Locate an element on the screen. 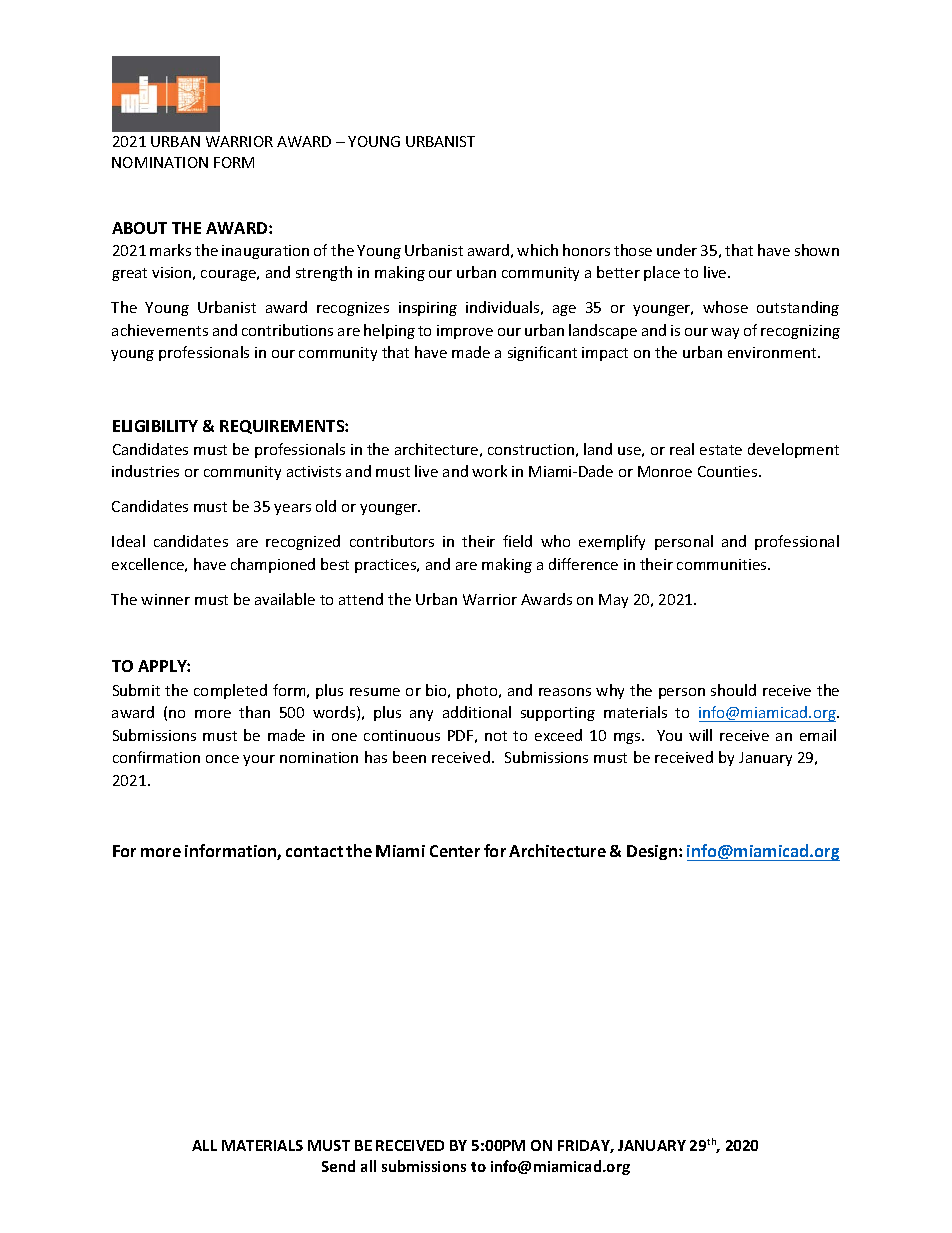 The image size is (952, 1233). which is located at coordinates (537, 250).
